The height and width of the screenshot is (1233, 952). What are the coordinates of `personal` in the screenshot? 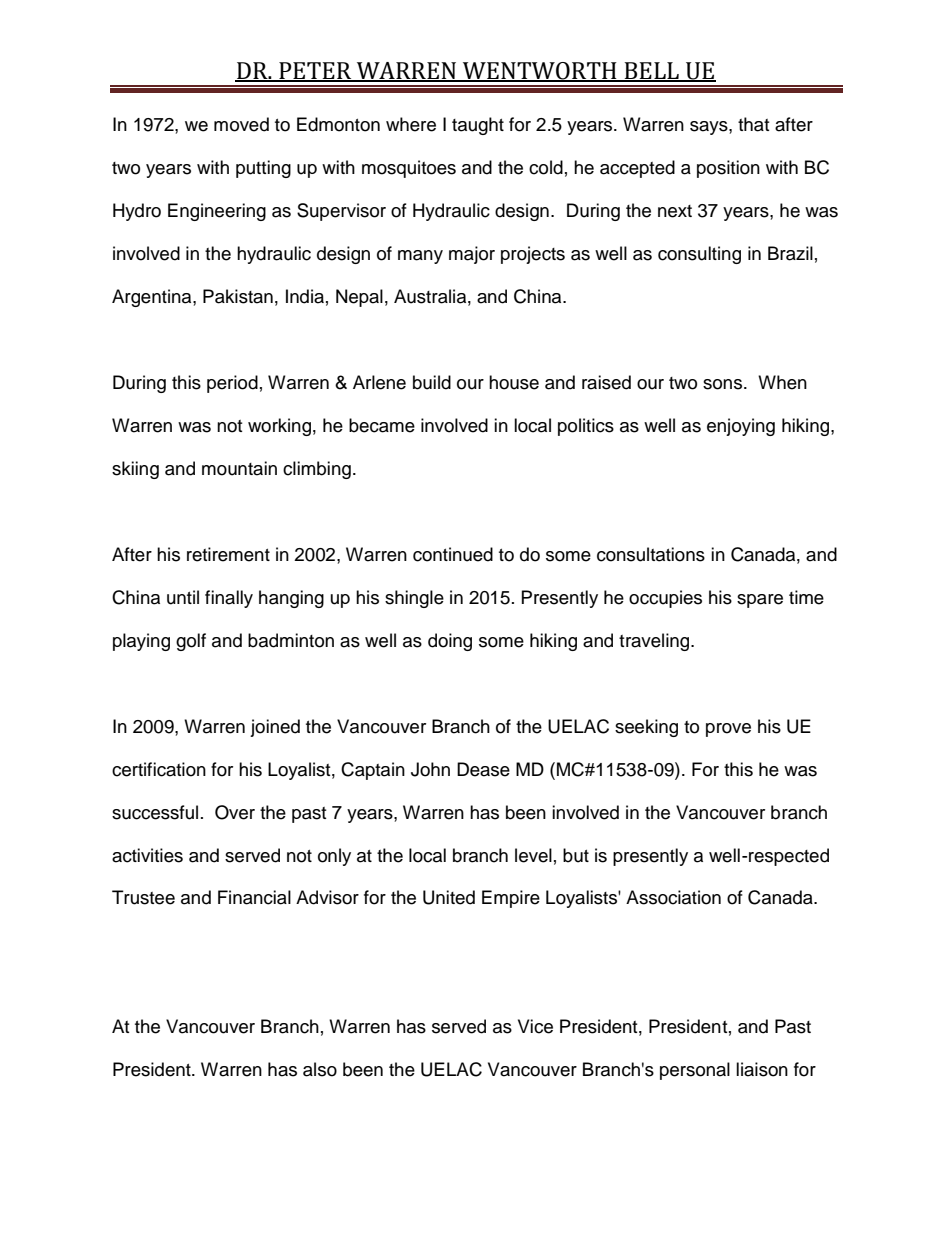 It's located at (695, 1071).
